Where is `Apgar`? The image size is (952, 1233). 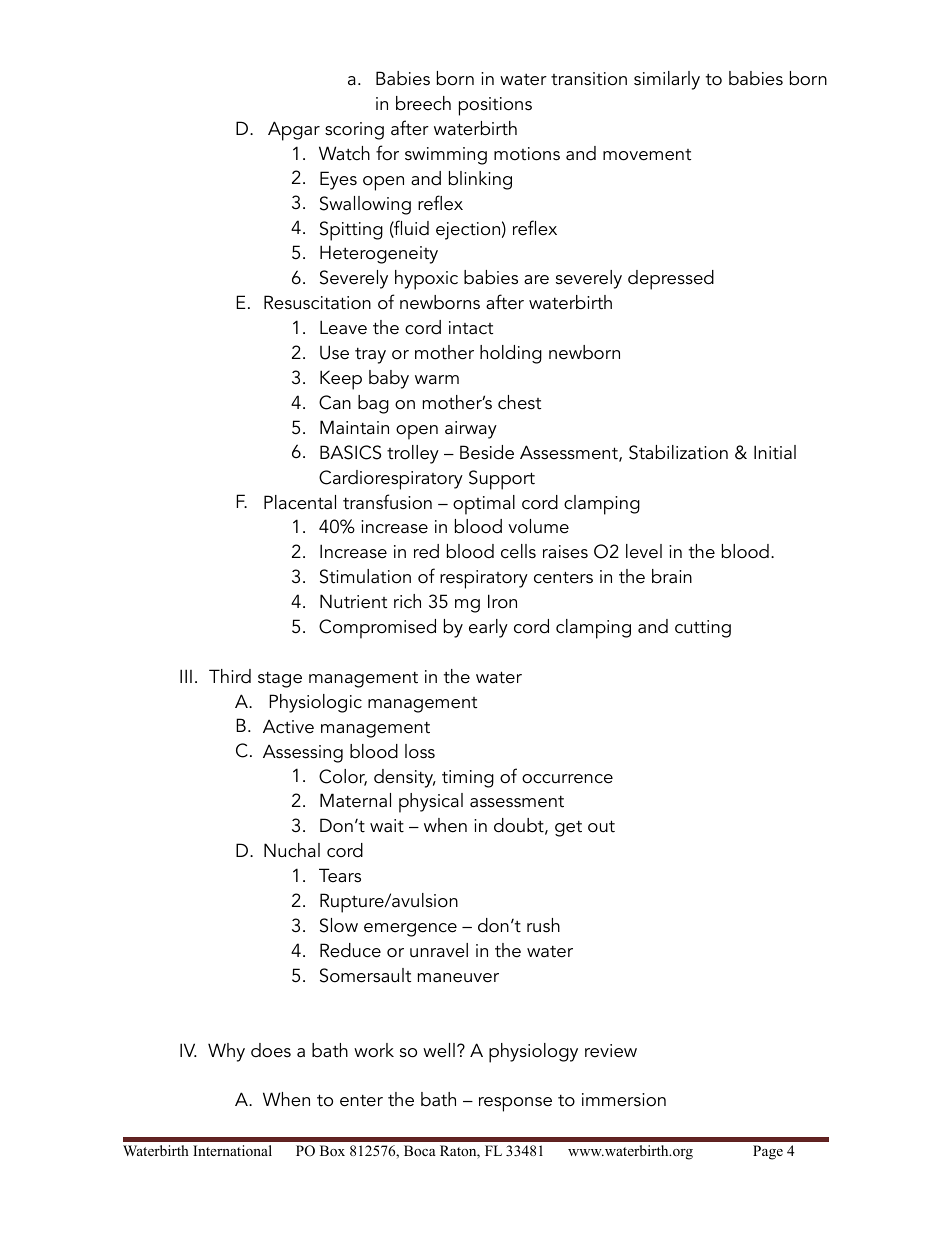
Apgar is located at coordinates (294, 131).
